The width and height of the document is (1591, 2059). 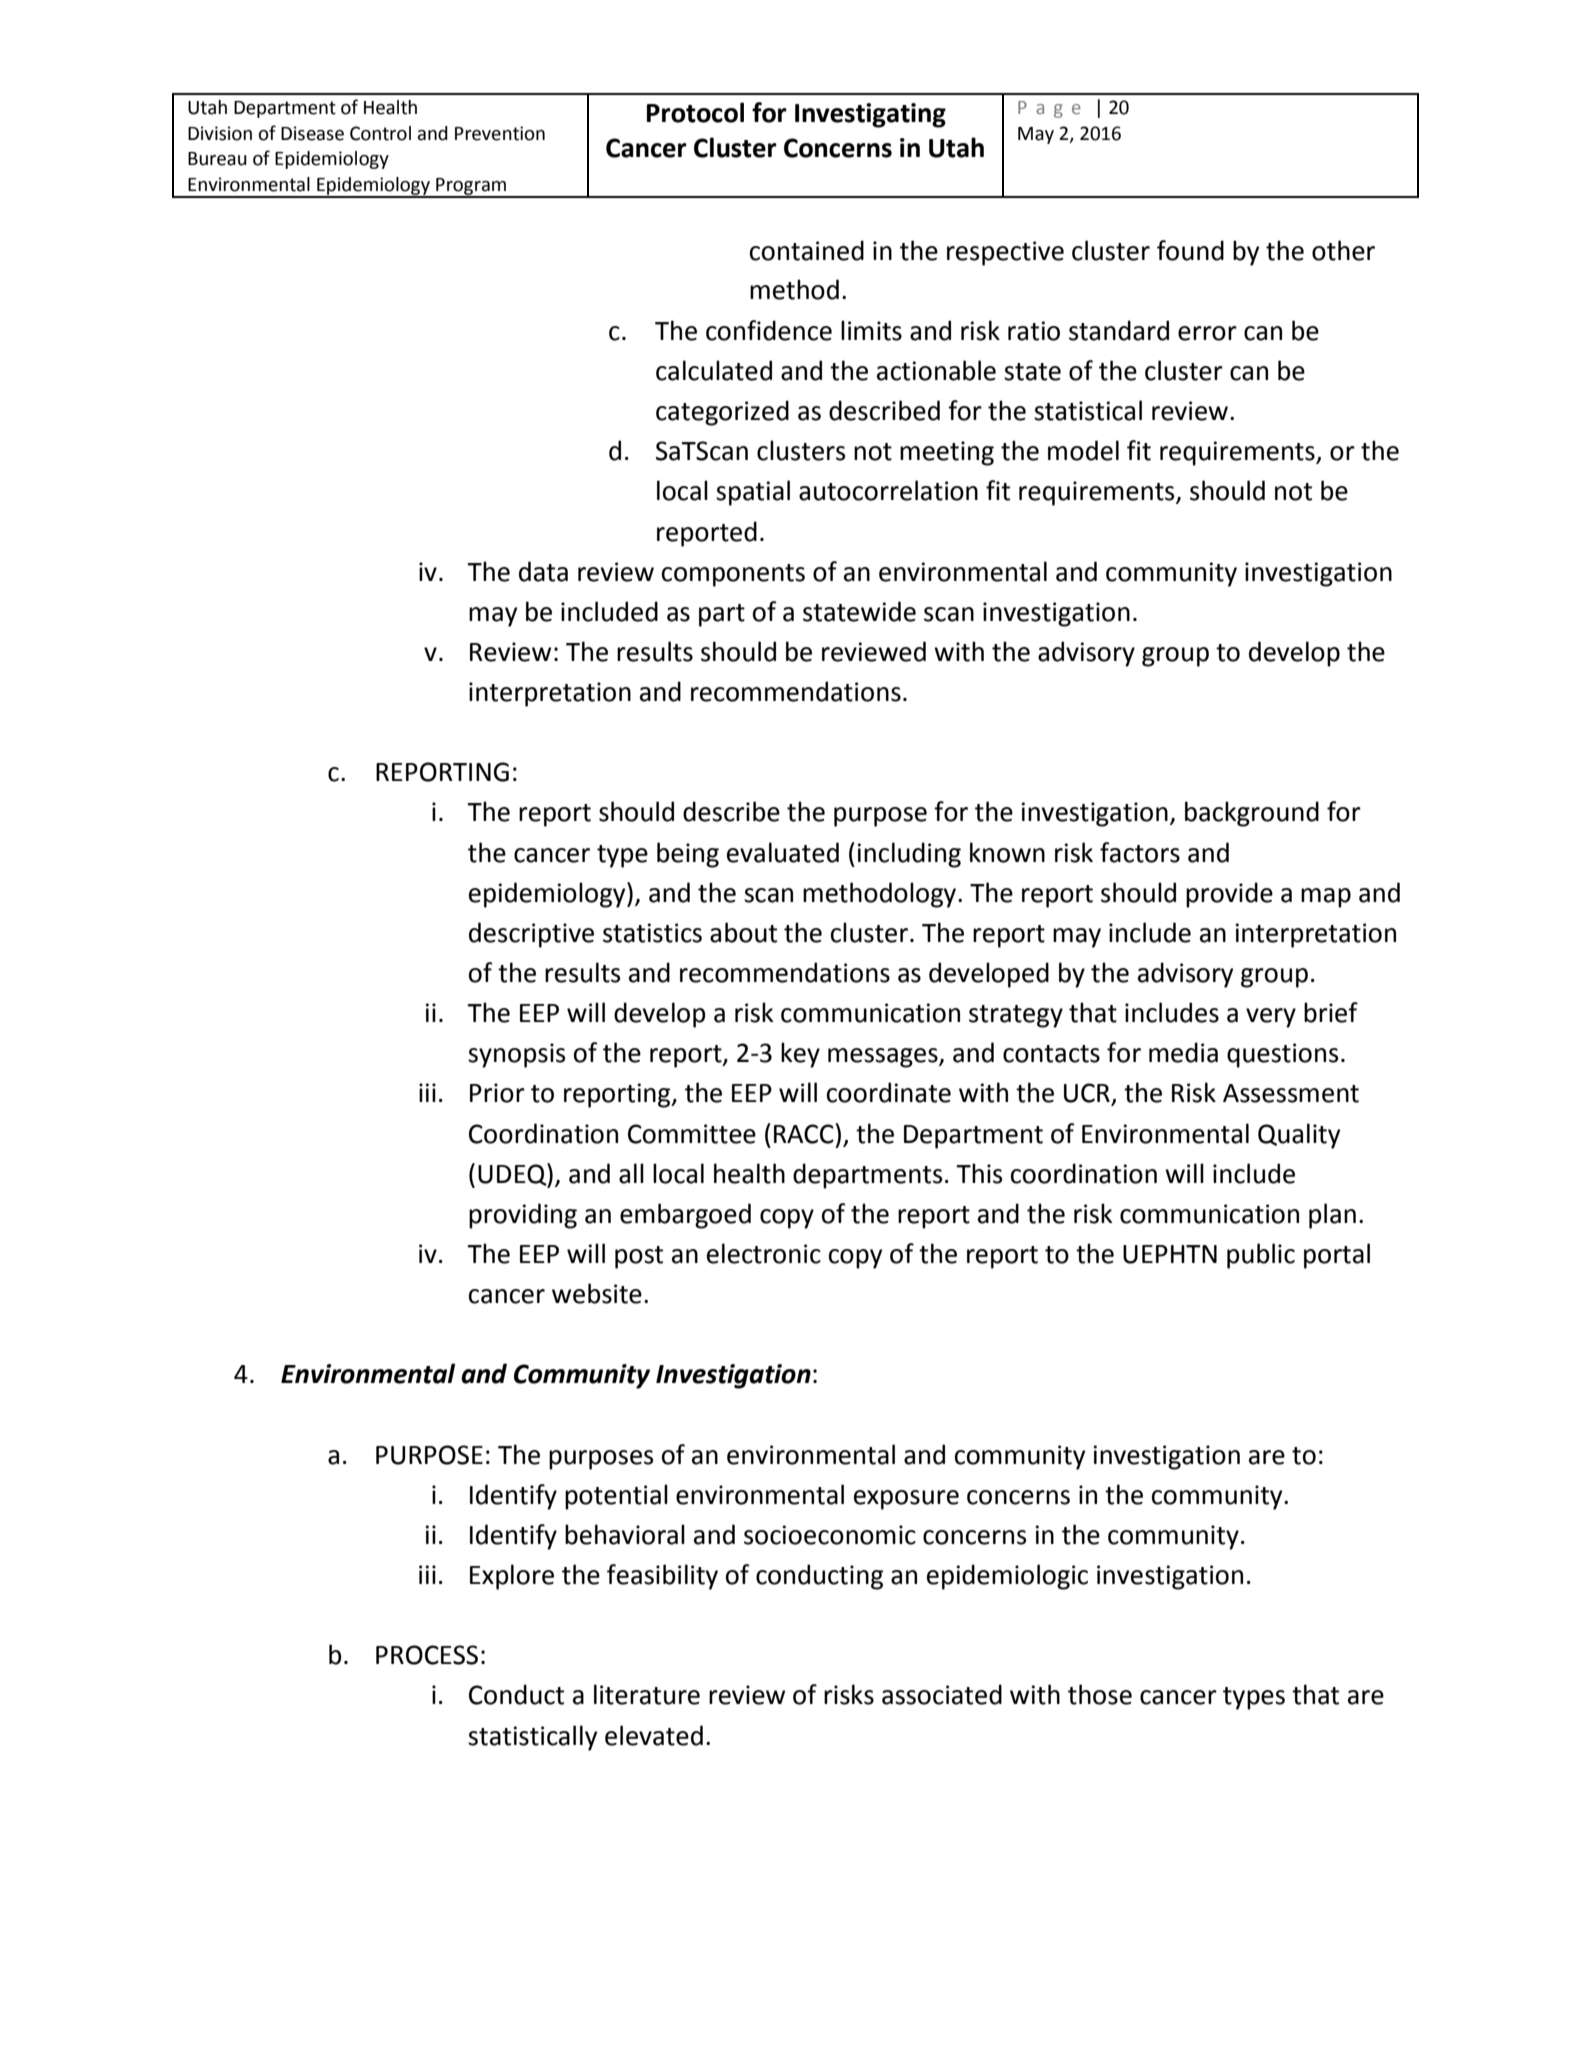 What do you see at coordinates (1190, 250) in the document?
I see `found` at bounding box center [1190, 250].
